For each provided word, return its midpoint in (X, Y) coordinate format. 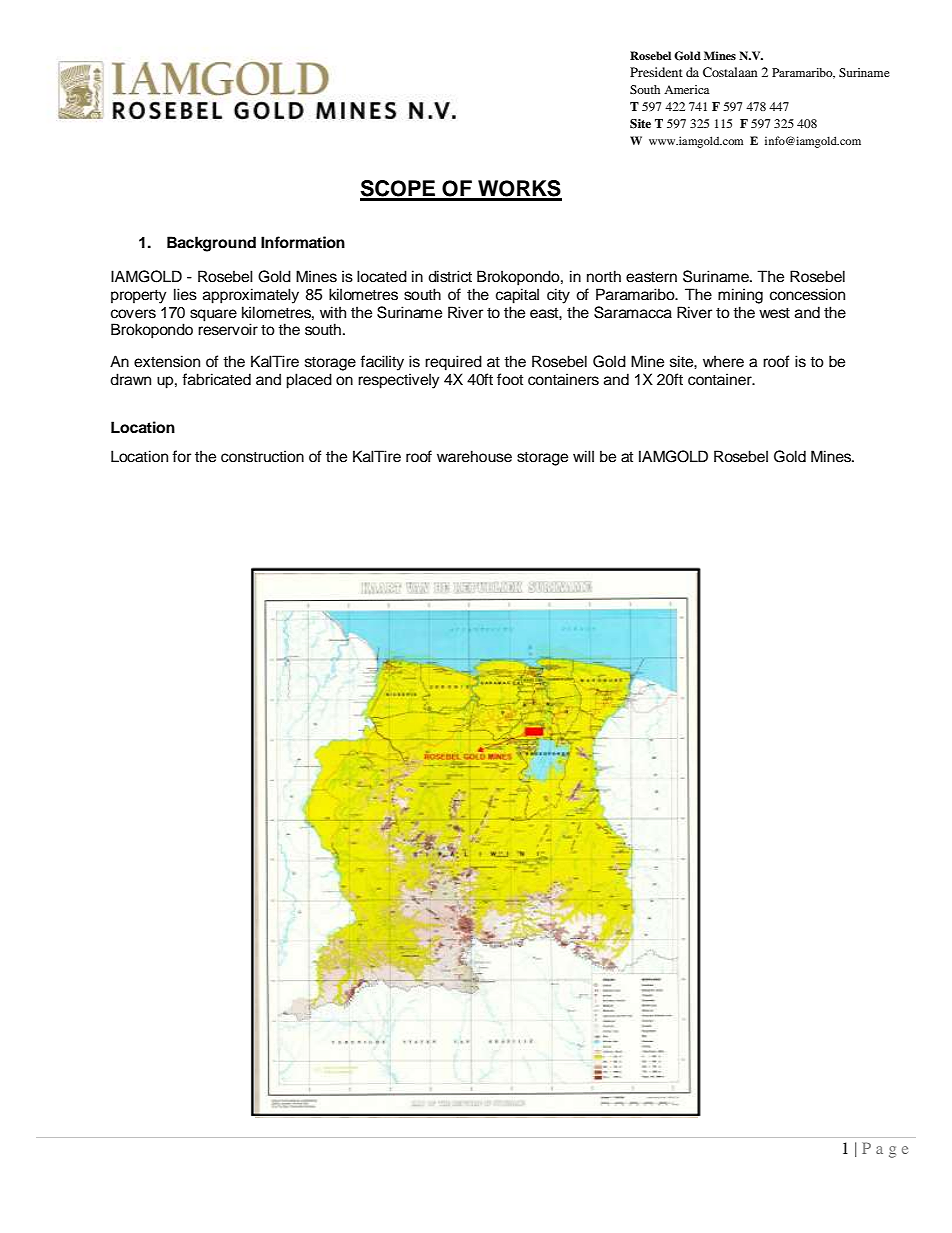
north (604, 276)
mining (740, 296)
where (723, 361)
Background (211, 244)
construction (262, 456)
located (382, 276)
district (450, 276)
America (687, 89)
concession (807, 294)
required (453, 363)
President (656, 72)
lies (185, 294)
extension (167, 361)
